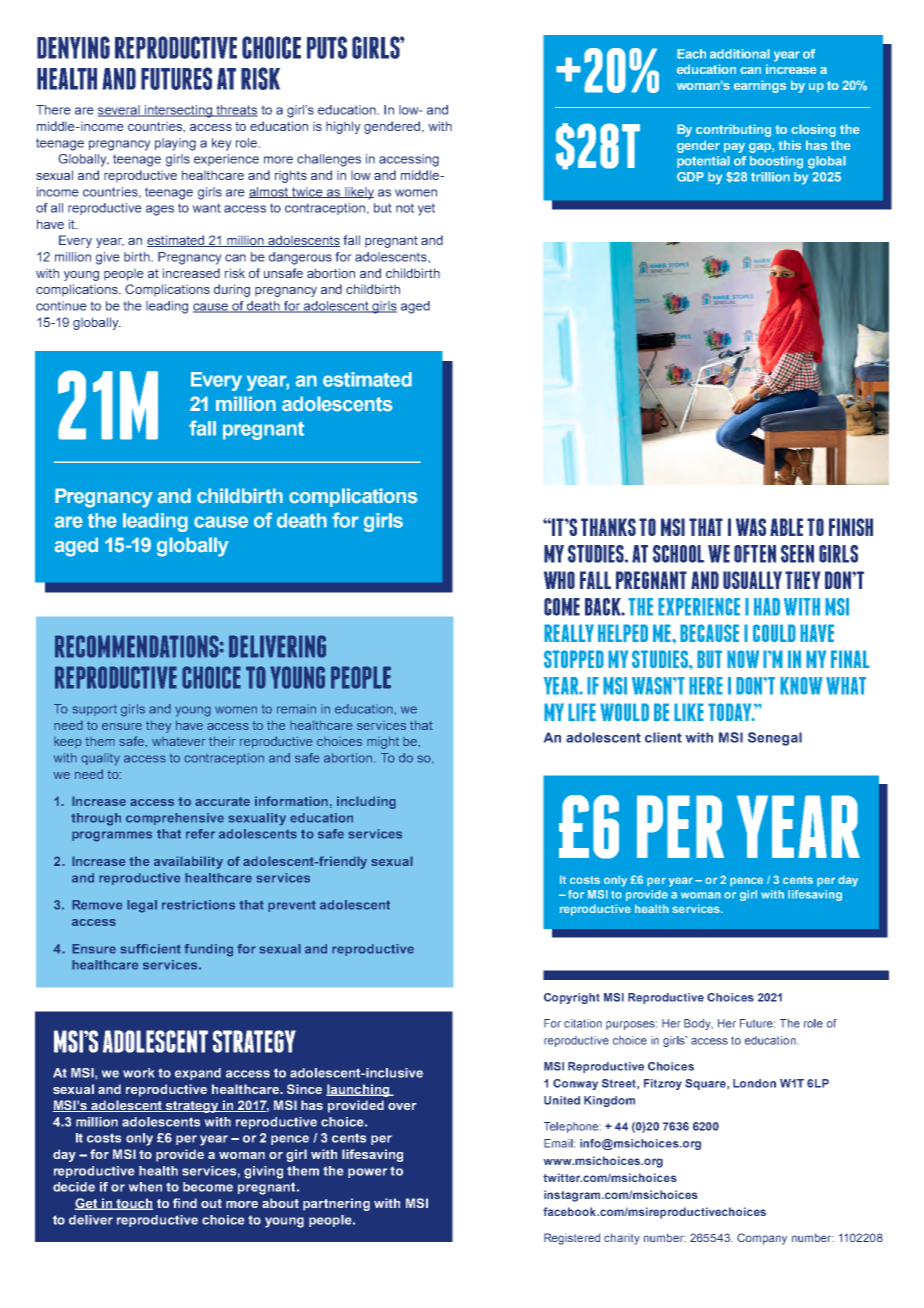 The width and height of the page is (924, 1308). I want to click on continue, so click(61, 306).
